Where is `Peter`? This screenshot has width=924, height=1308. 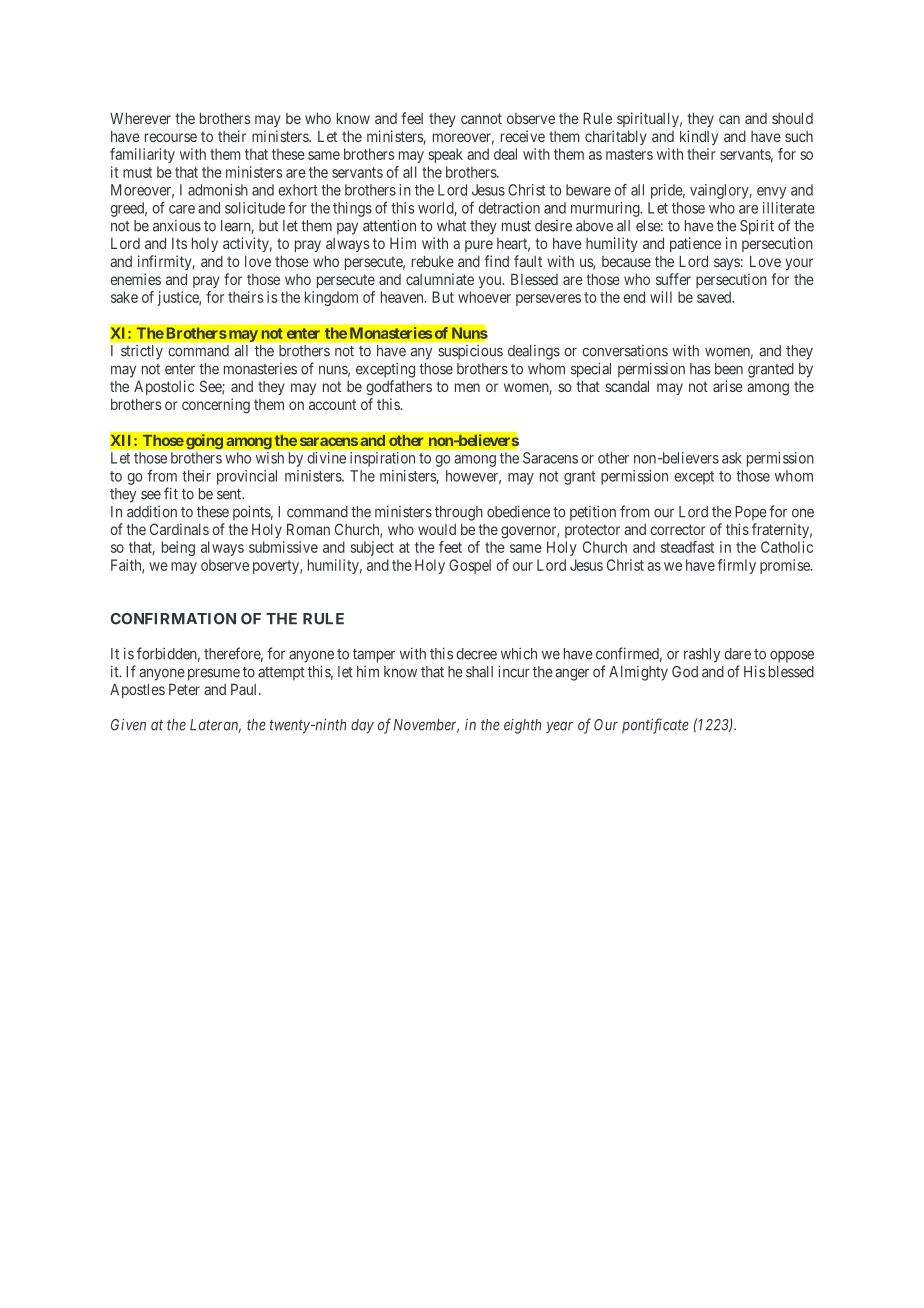
Peter is located at coordinates (184, 689).
